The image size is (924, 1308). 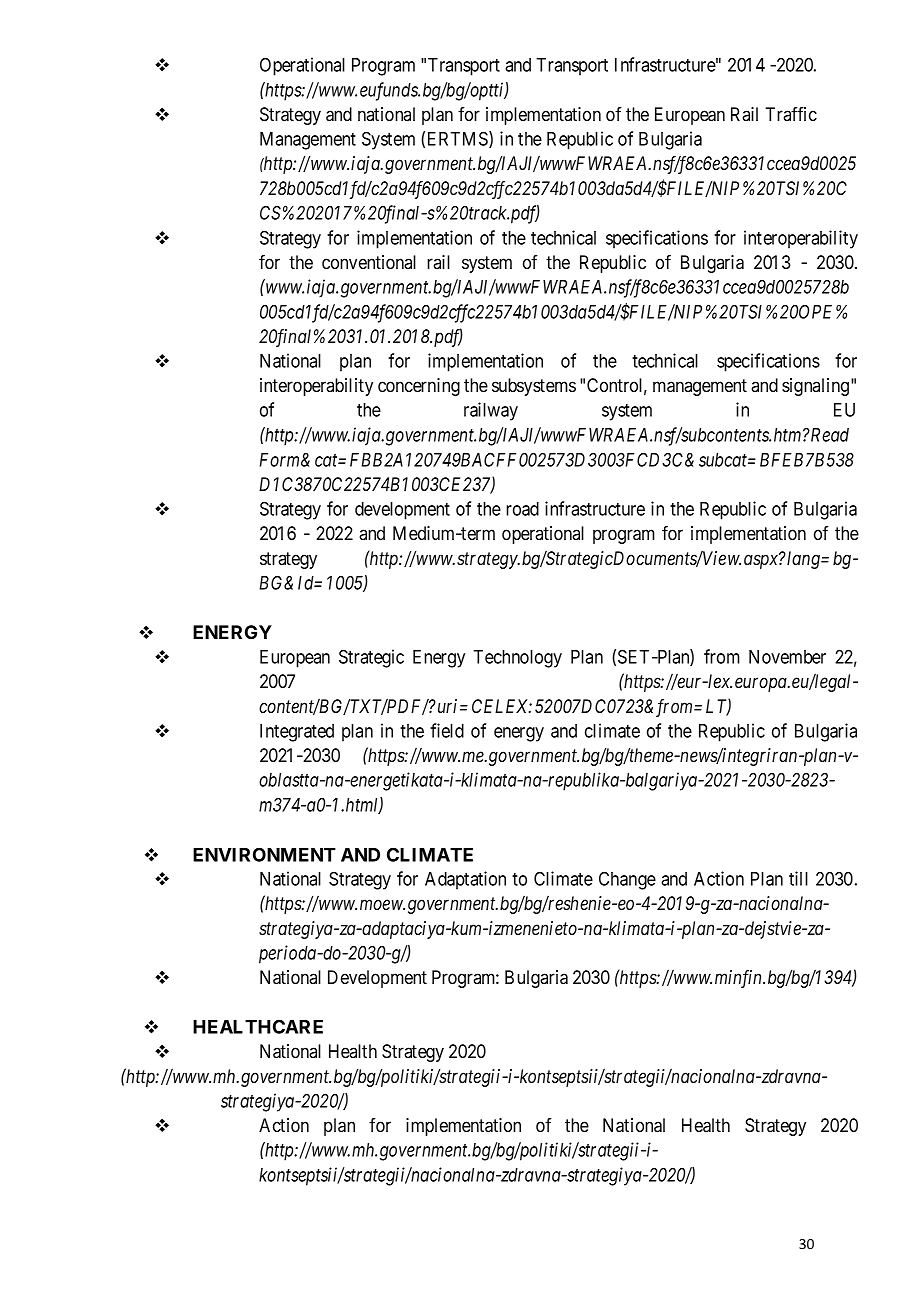 What do you see at coordinates (791, 114) in the screenshot?
I see `Traffic` at bounding box center [791, 114].
